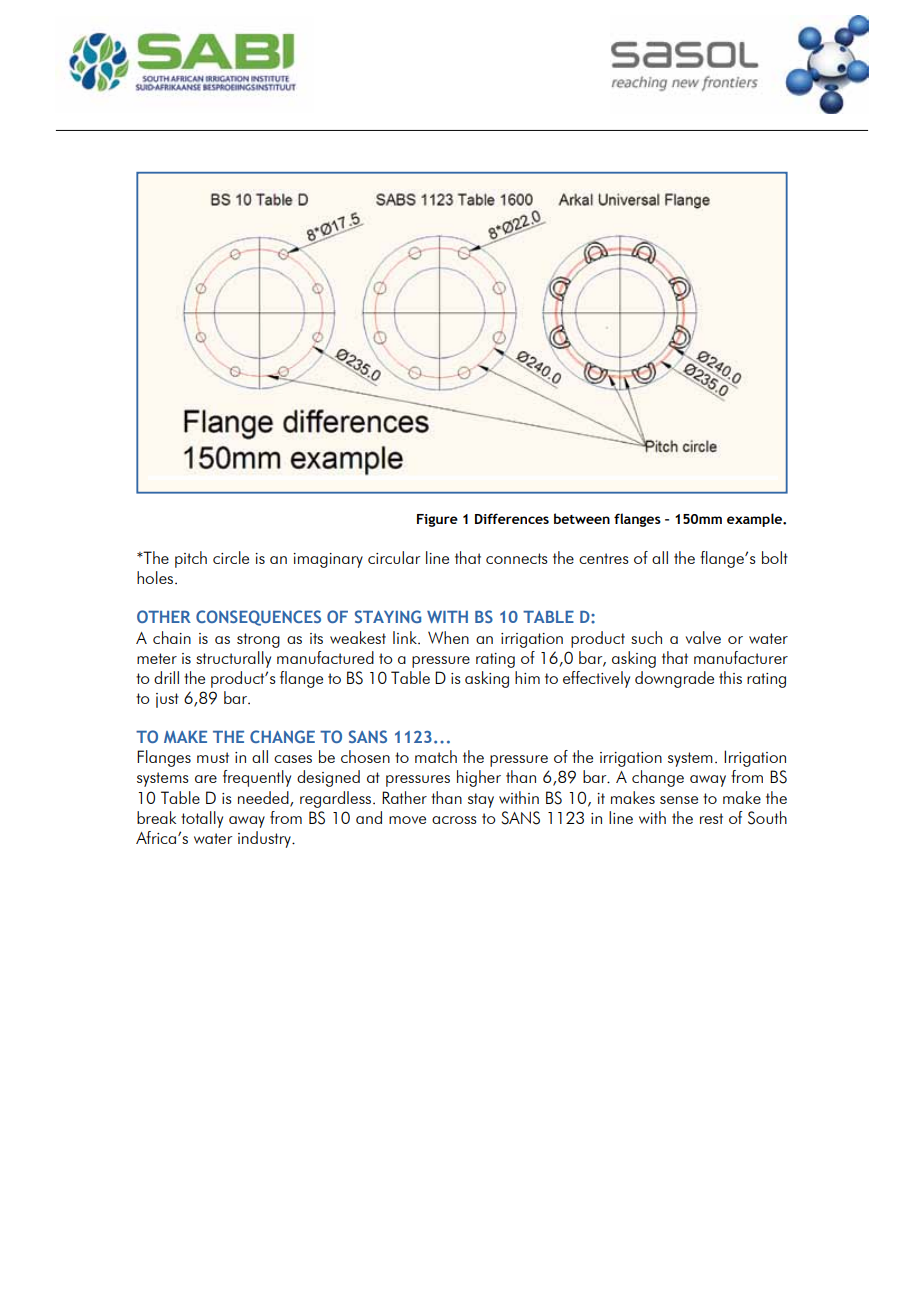 The width and height of the image is (924, 1308). I want to click on valve, so click(703, 637).
